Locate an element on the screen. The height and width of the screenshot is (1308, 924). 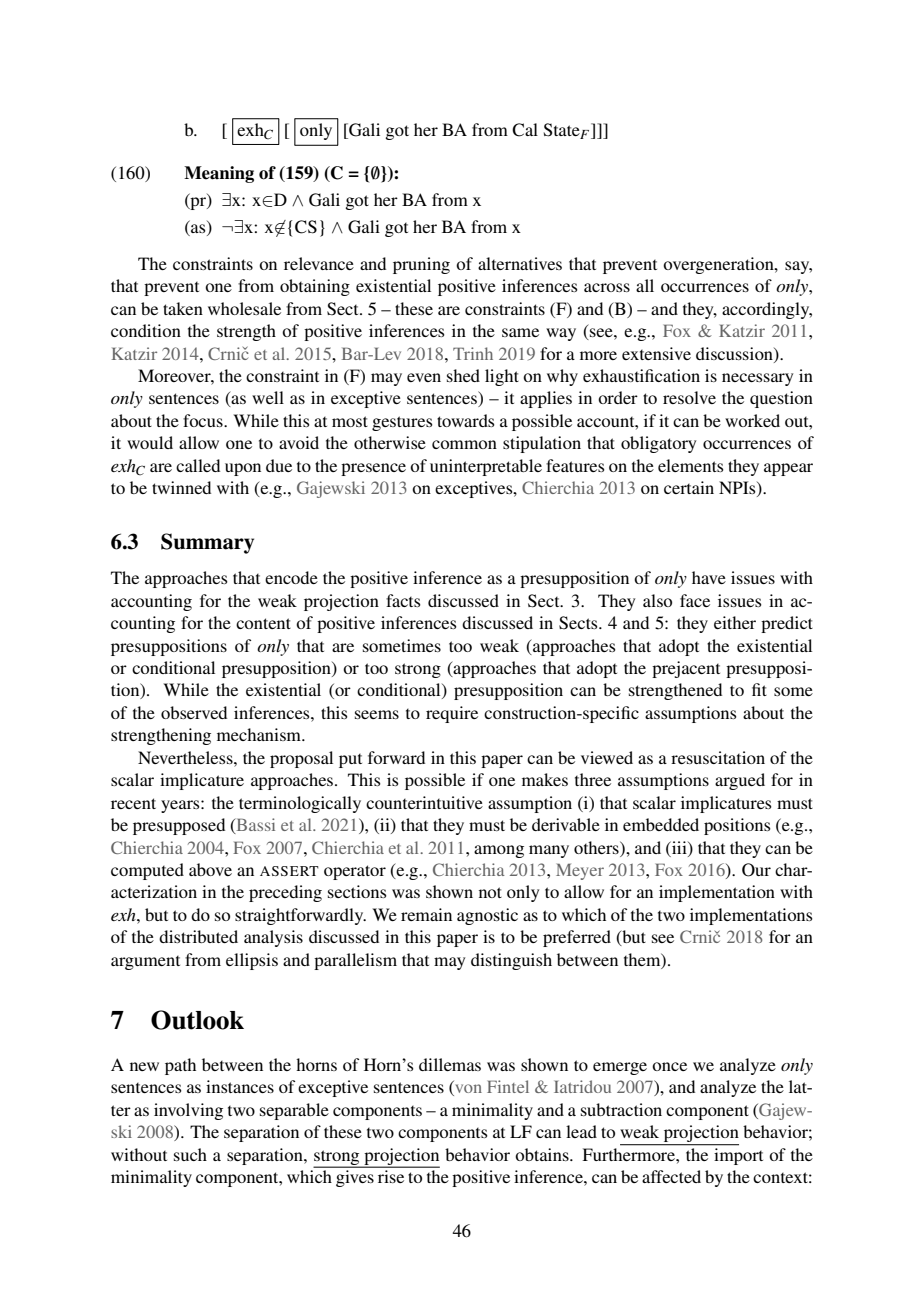
iii is located at coordinates (679, 847).
